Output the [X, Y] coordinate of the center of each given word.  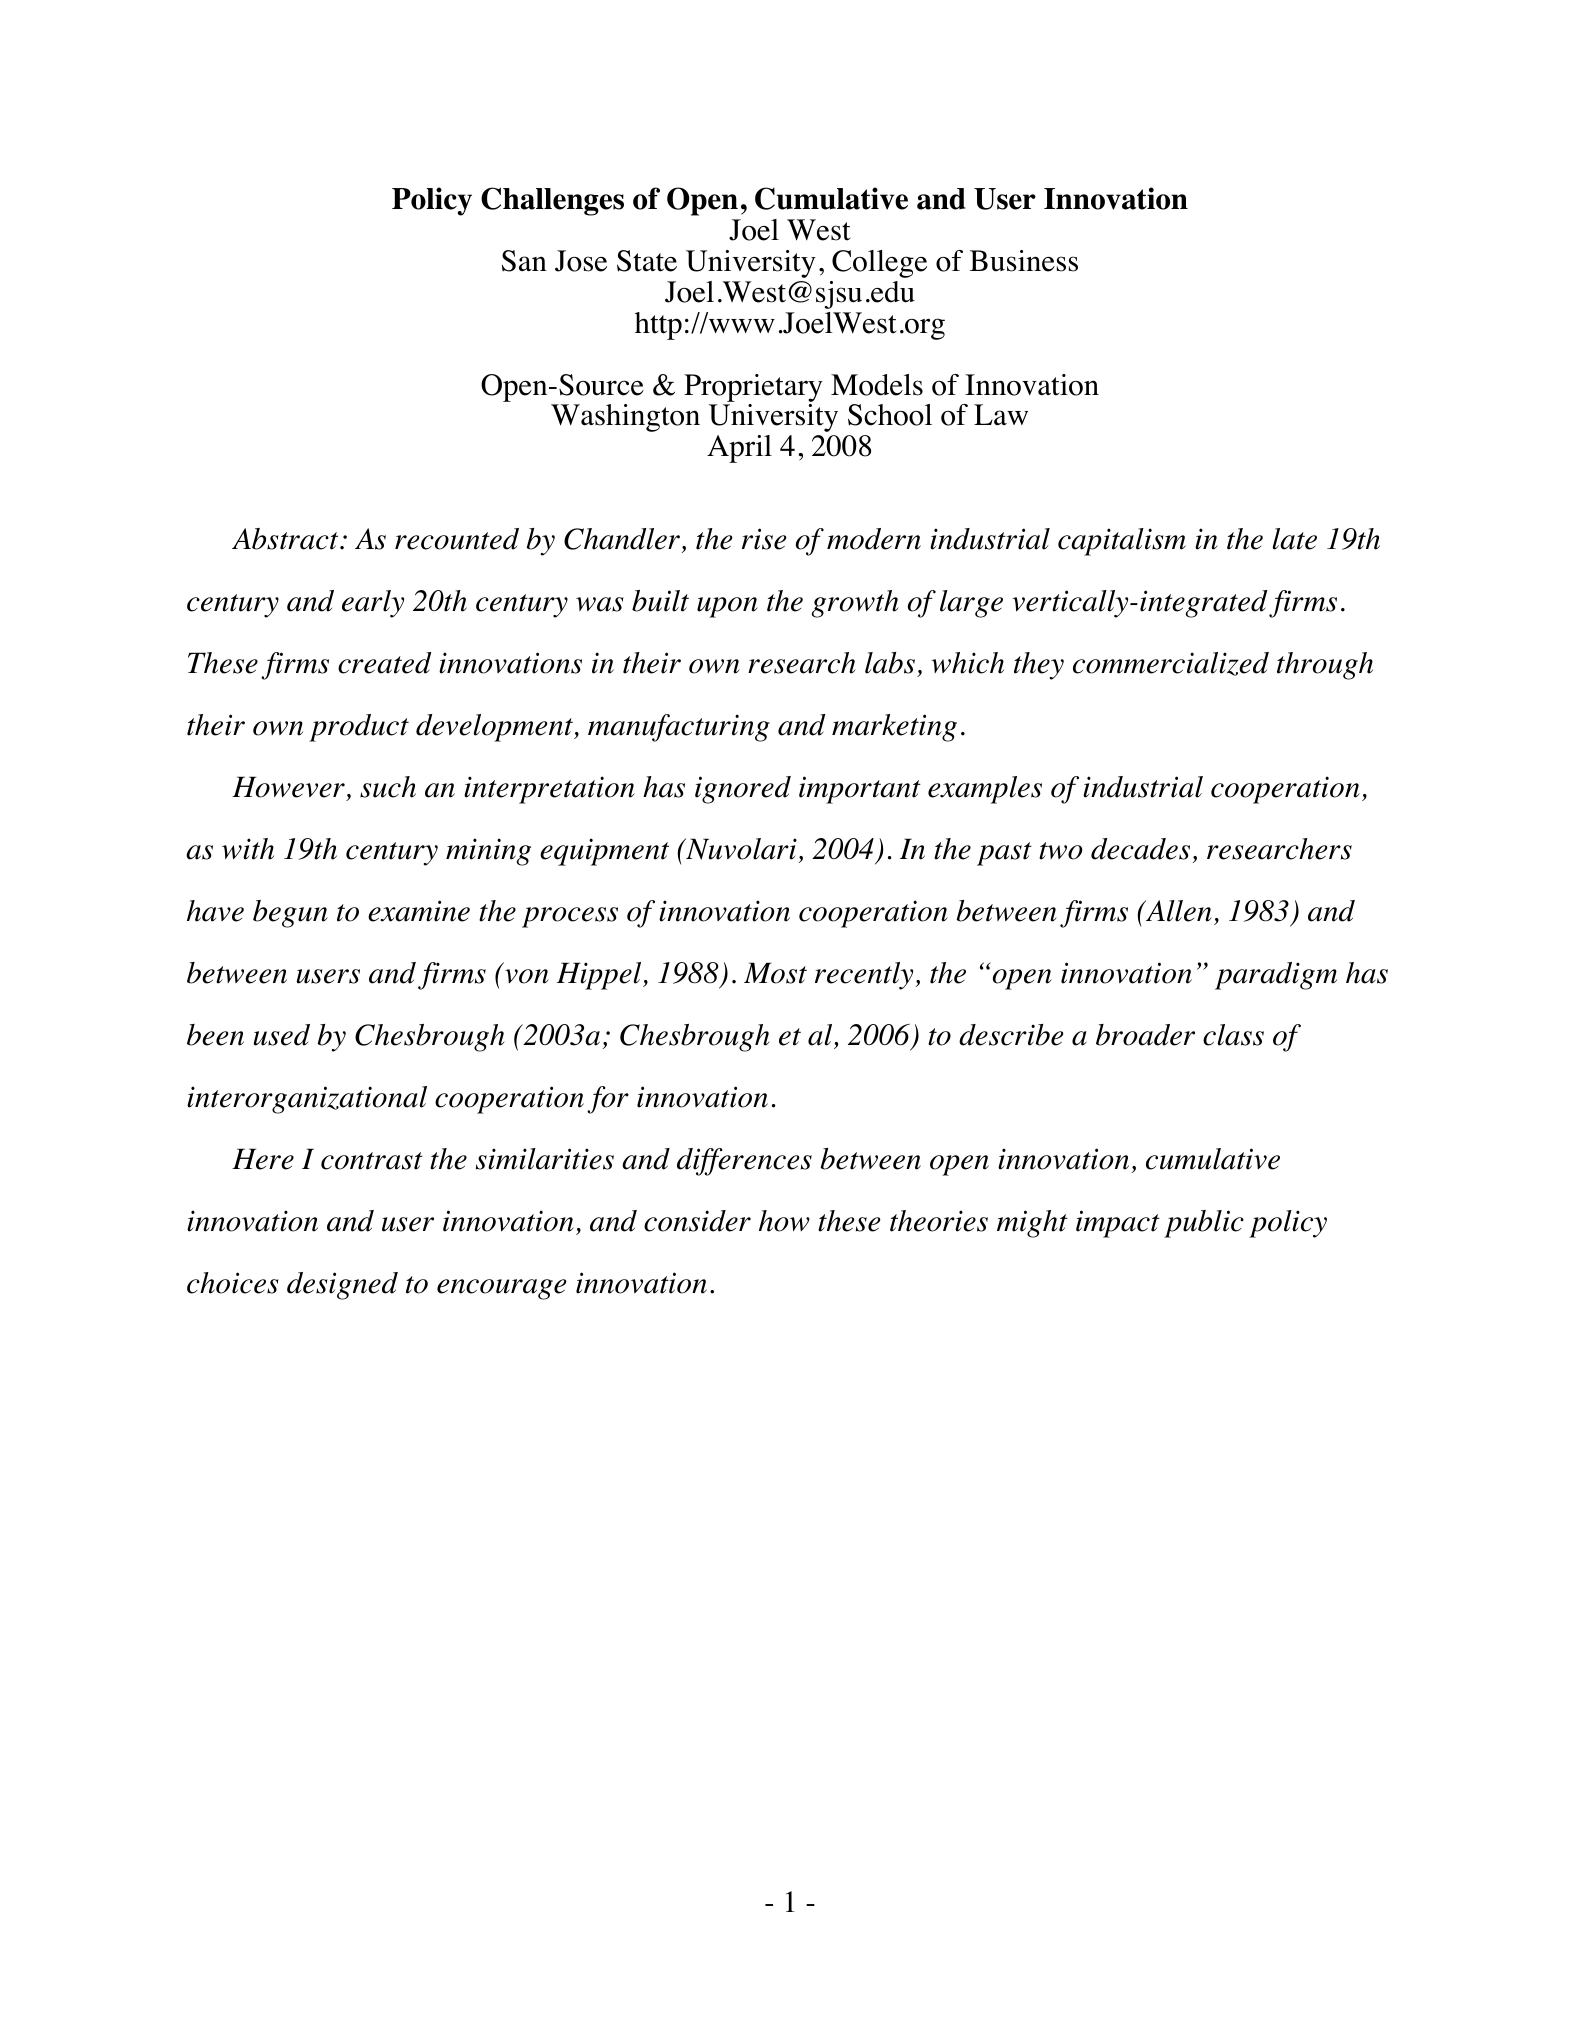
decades [1140, 849]
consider [697, 1221]
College [879, 264]
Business [1024, 261]
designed [342, 1286]
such [388, 787]
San [524, 261]
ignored [743, 790]
